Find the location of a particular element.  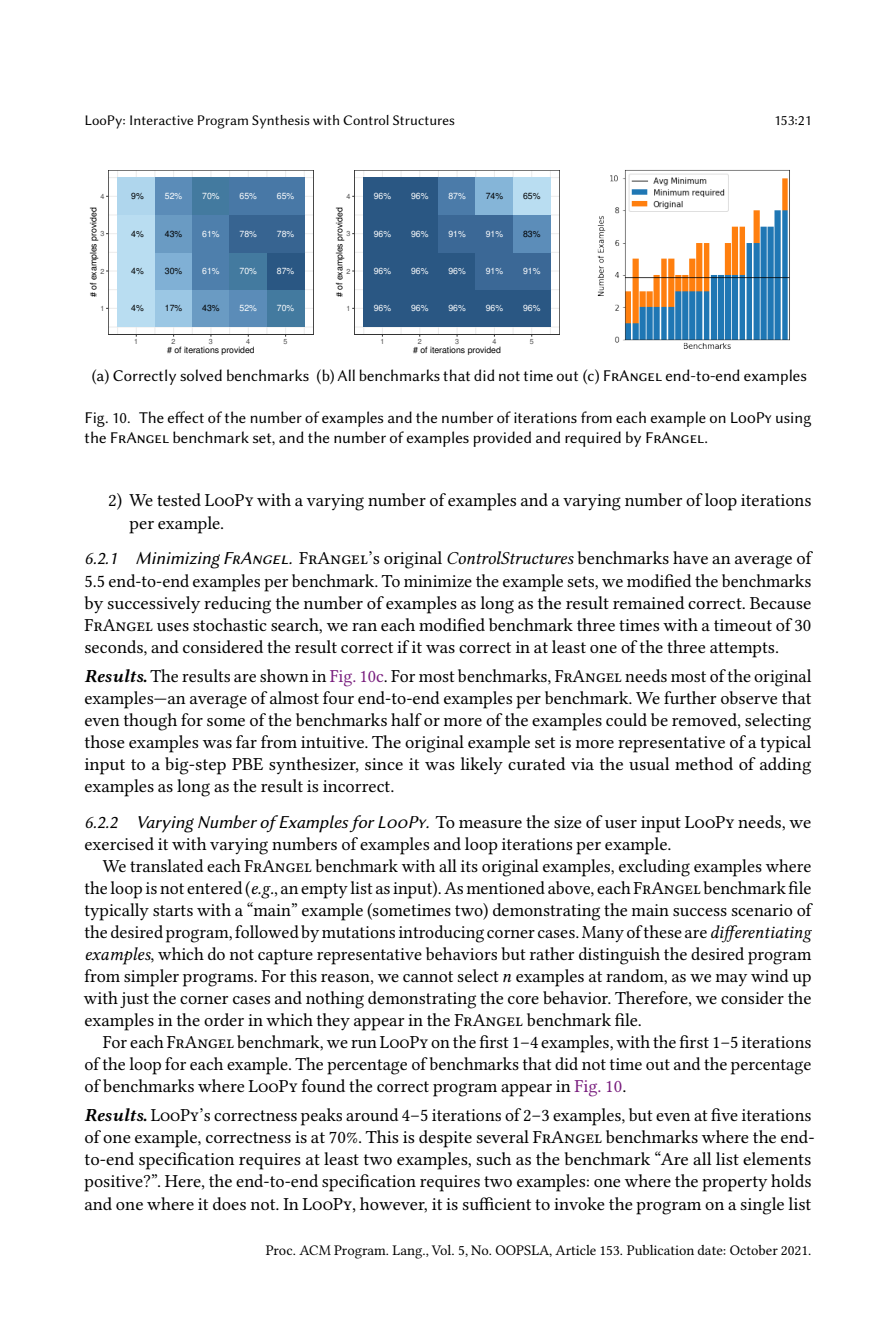

further is located at coordinates (690, 697).
